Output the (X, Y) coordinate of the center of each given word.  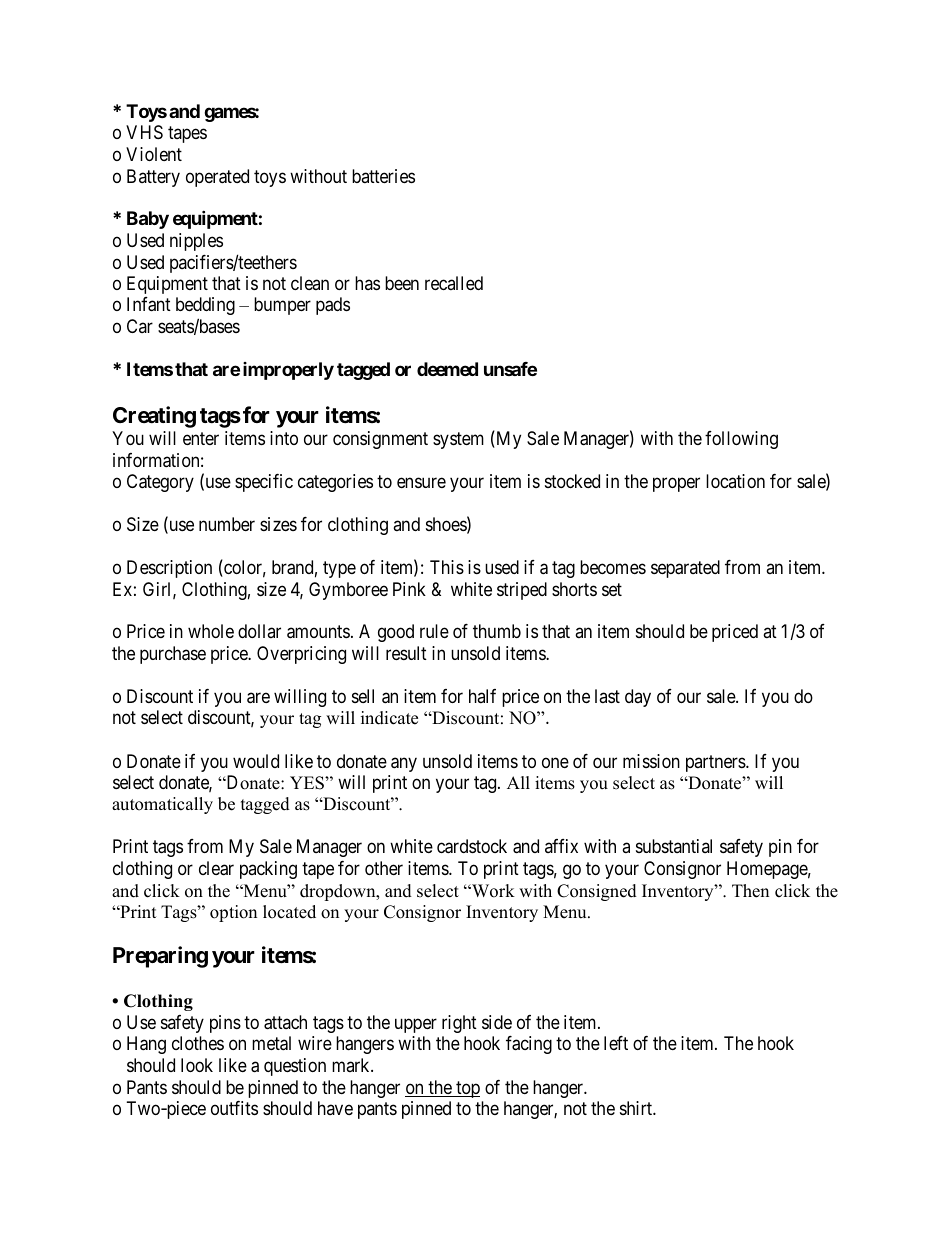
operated (217, 178)
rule (434, 631)
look (197, 1065)
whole (211, 631)
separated (685, 569)
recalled (454, 283)
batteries (383, 176)
